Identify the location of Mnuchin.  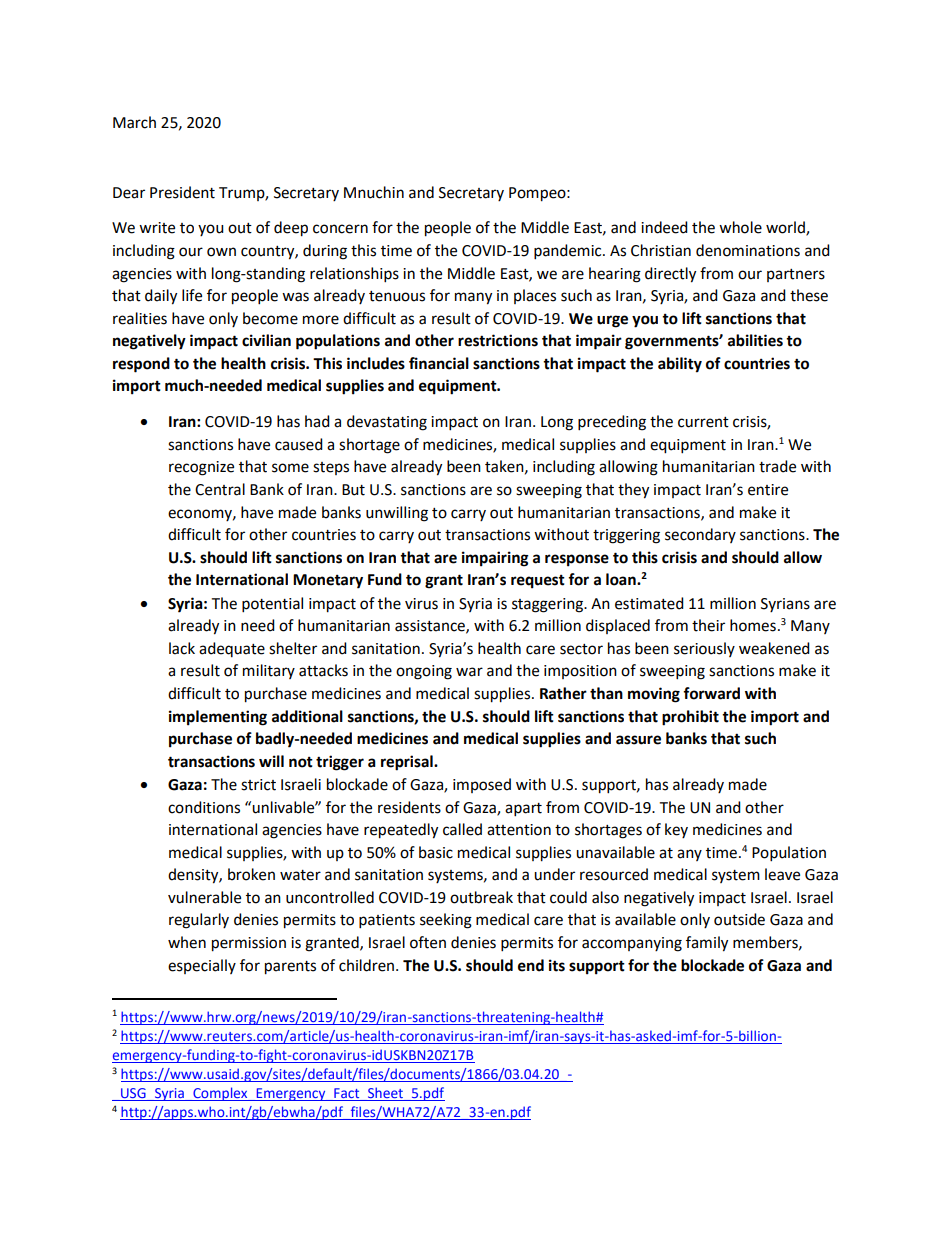
(374, 192).
